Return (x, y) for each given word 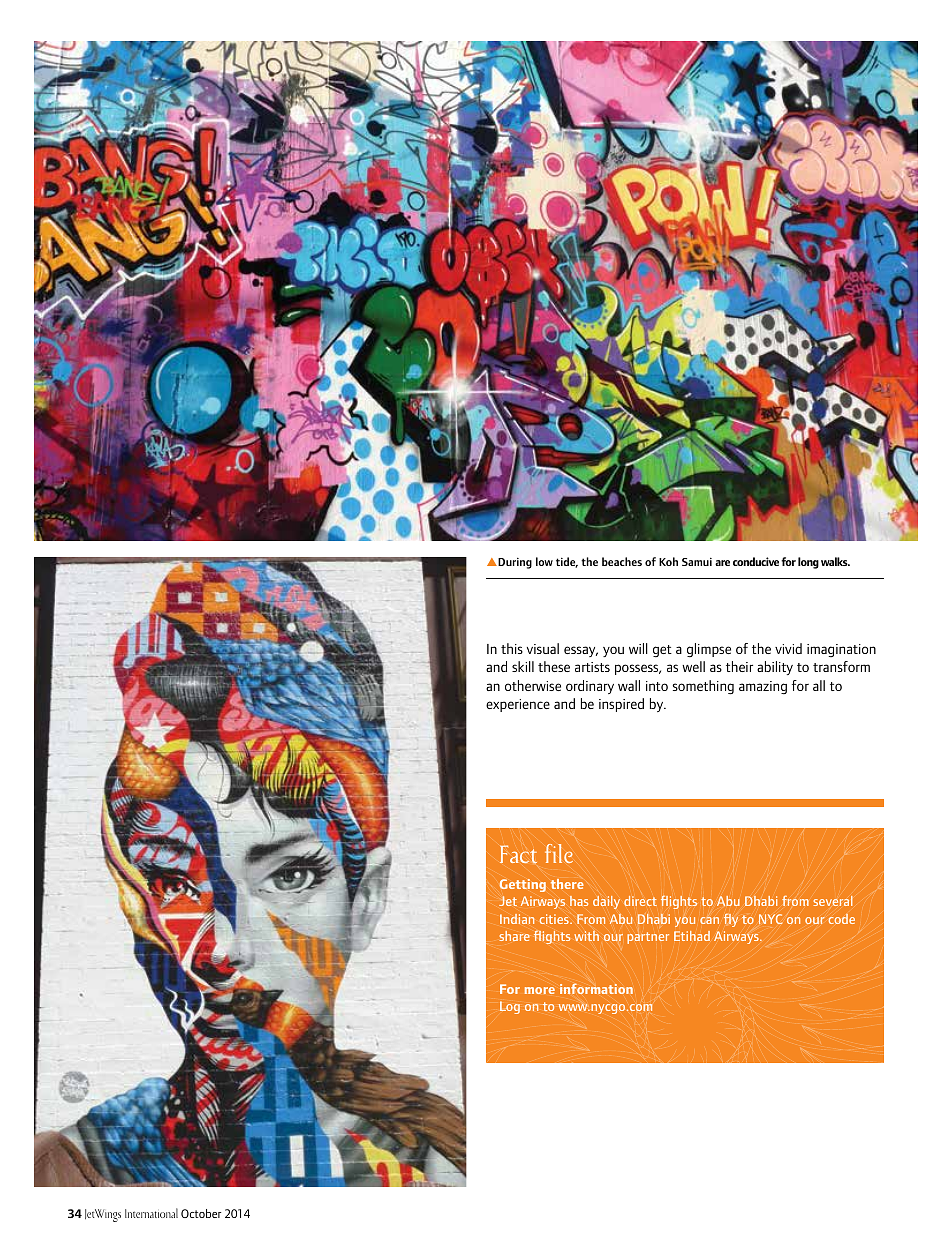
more (540, 990)
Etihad (692, 936)
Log (510, 1007)
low (544, 561)
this (512, 648)
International (151, 1213)
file (559, 853)
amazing (763, 687)
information (596, 988)
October (201, 1213)
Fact (518, 854)
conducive (756, 561)
